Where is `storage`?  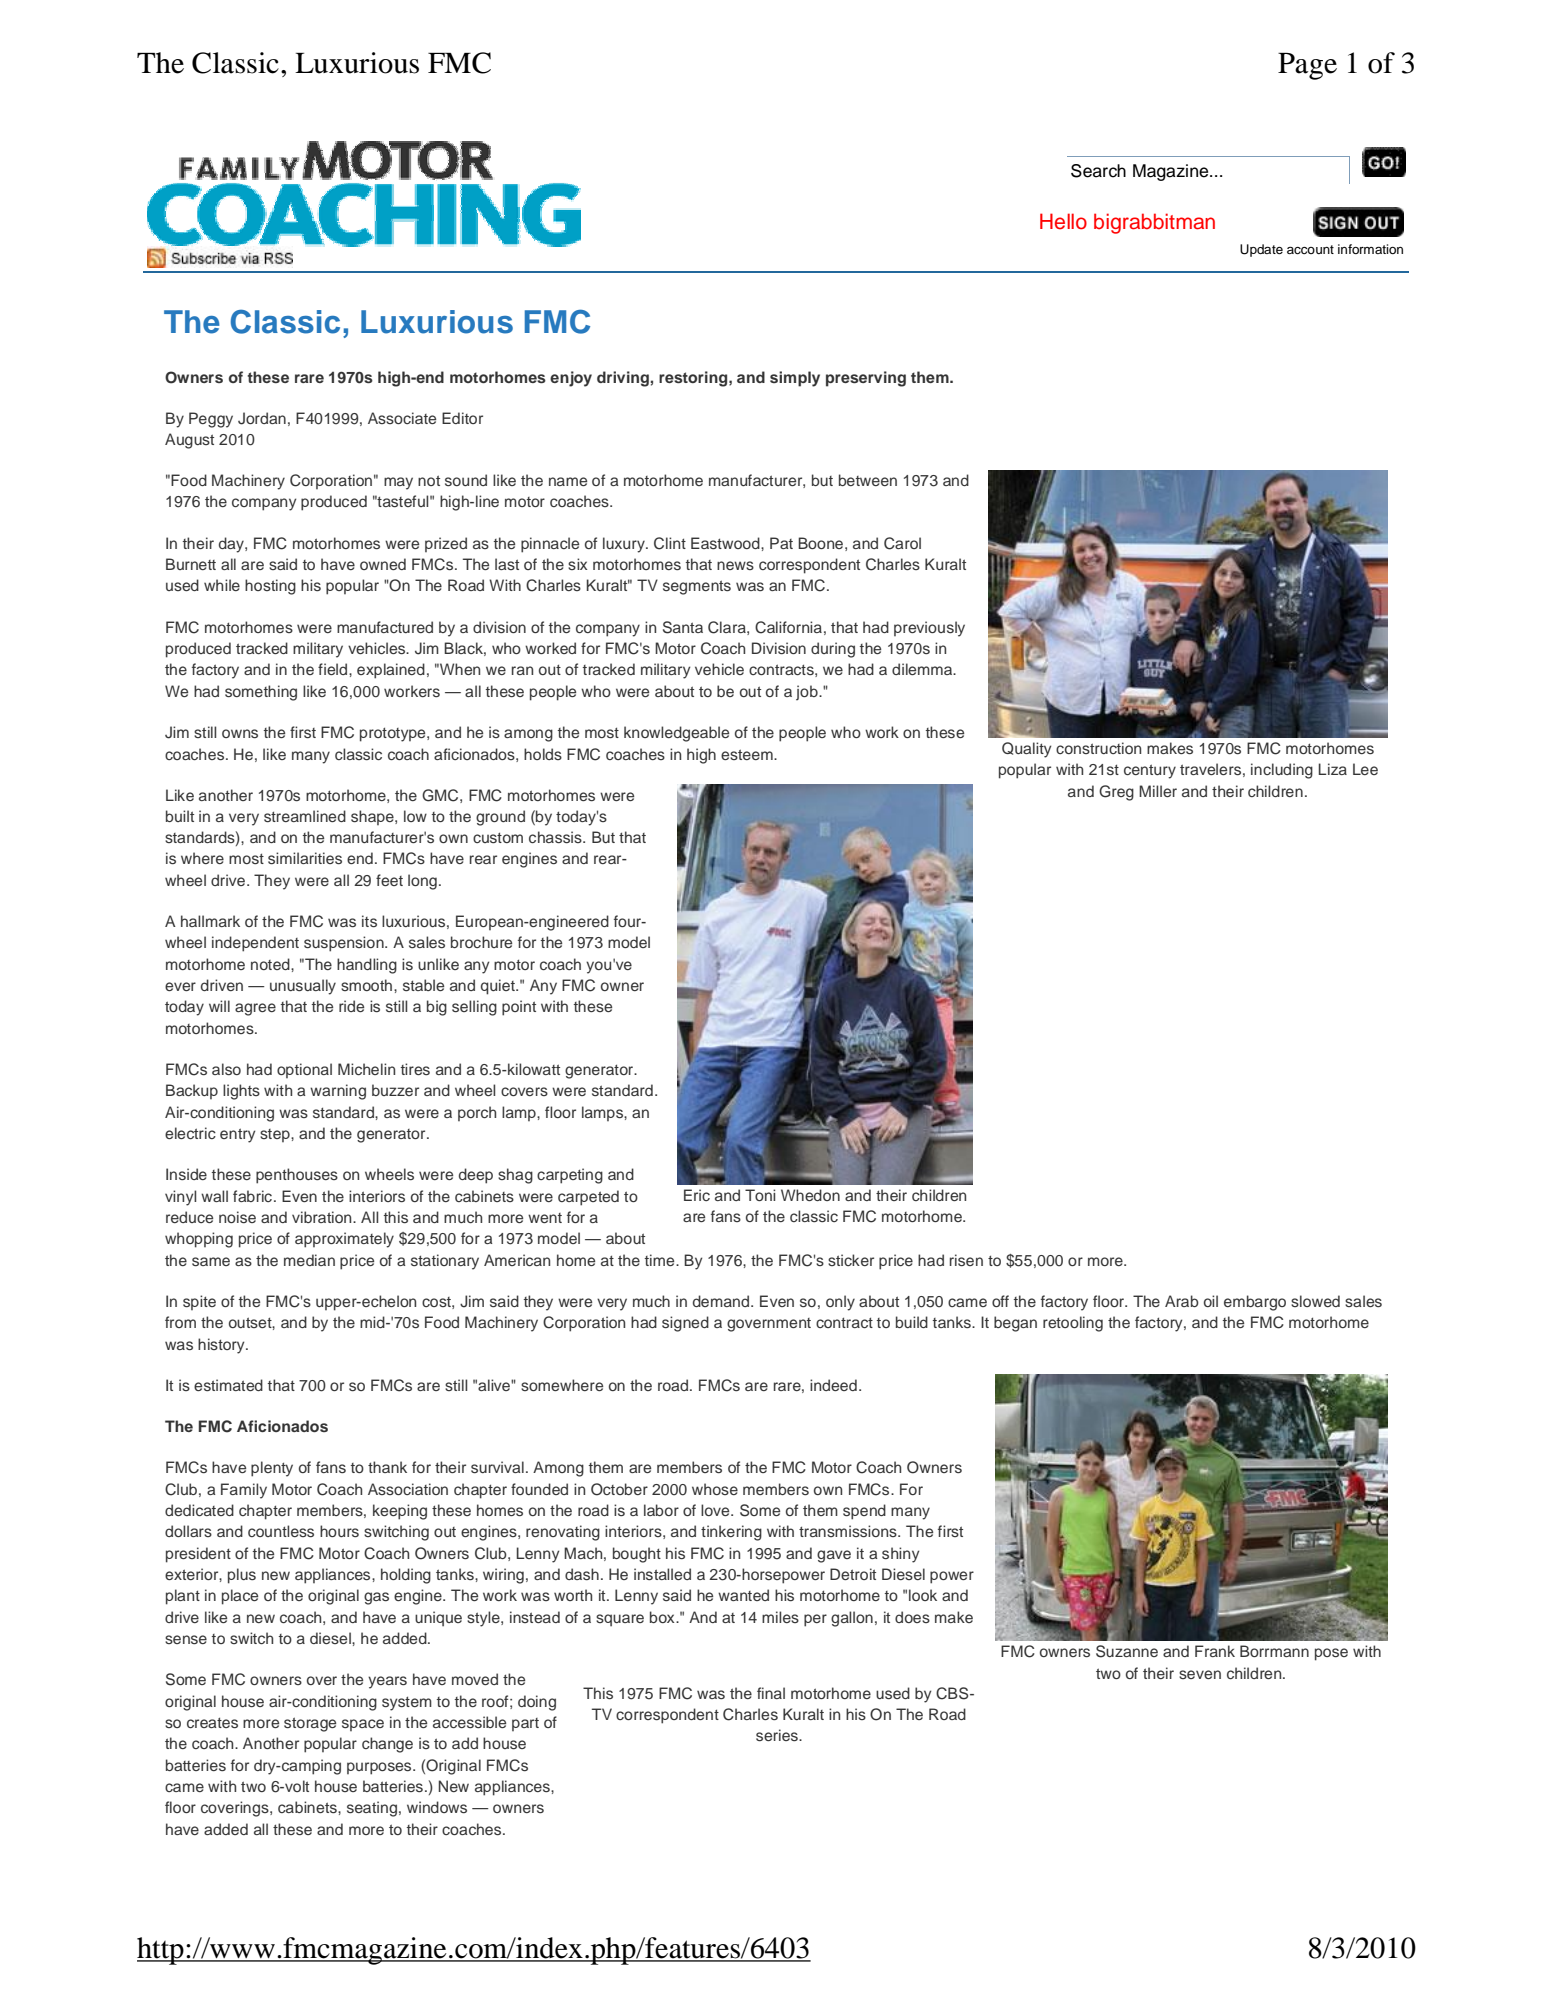 storage is located at coordinates (310, 1724).
